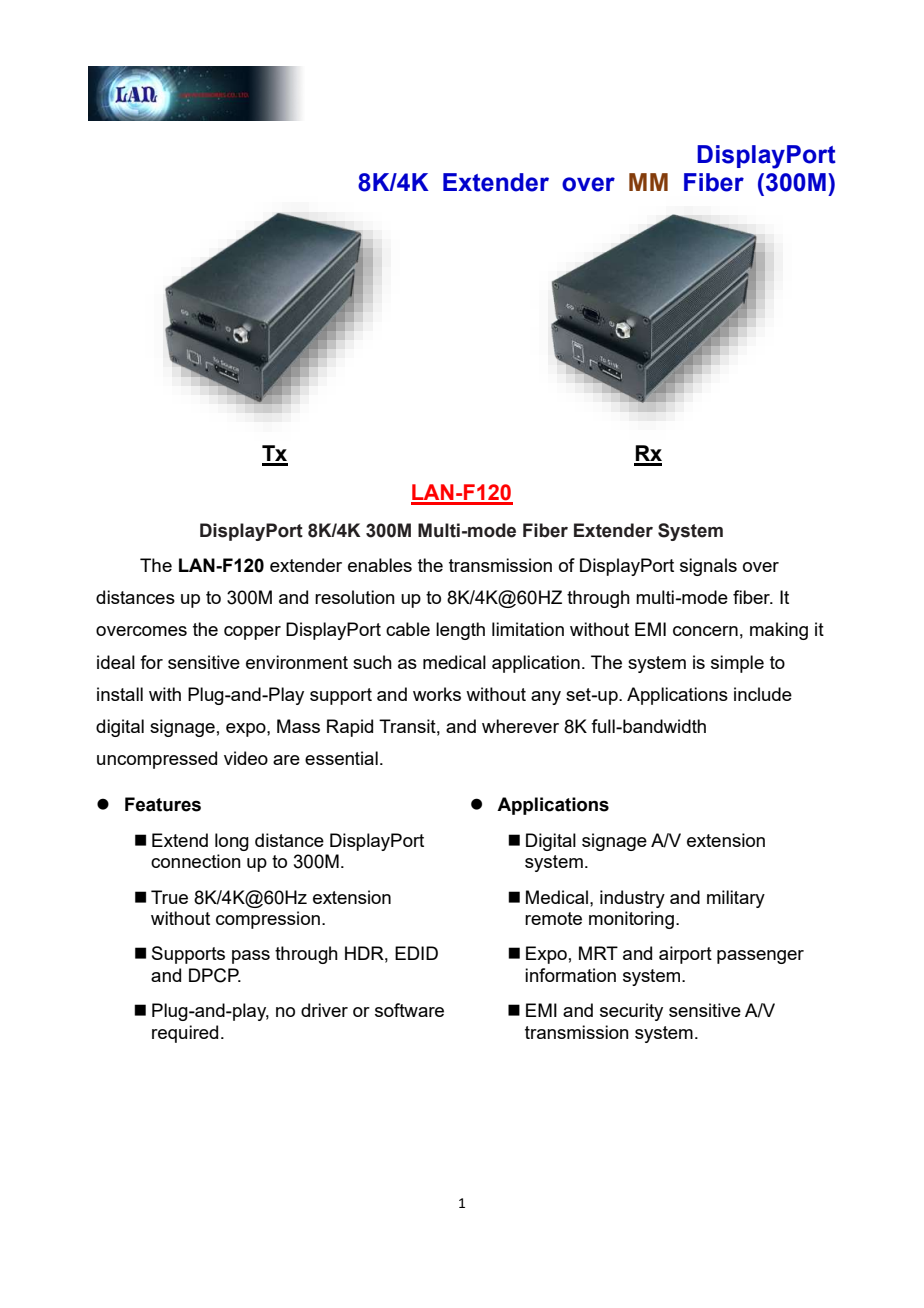 The height and width of the screenshot is (1308, 924). What do you see at coordinates (631, 1012) in the screenshot?
I see `security` at bounding box center [631, 1012].
